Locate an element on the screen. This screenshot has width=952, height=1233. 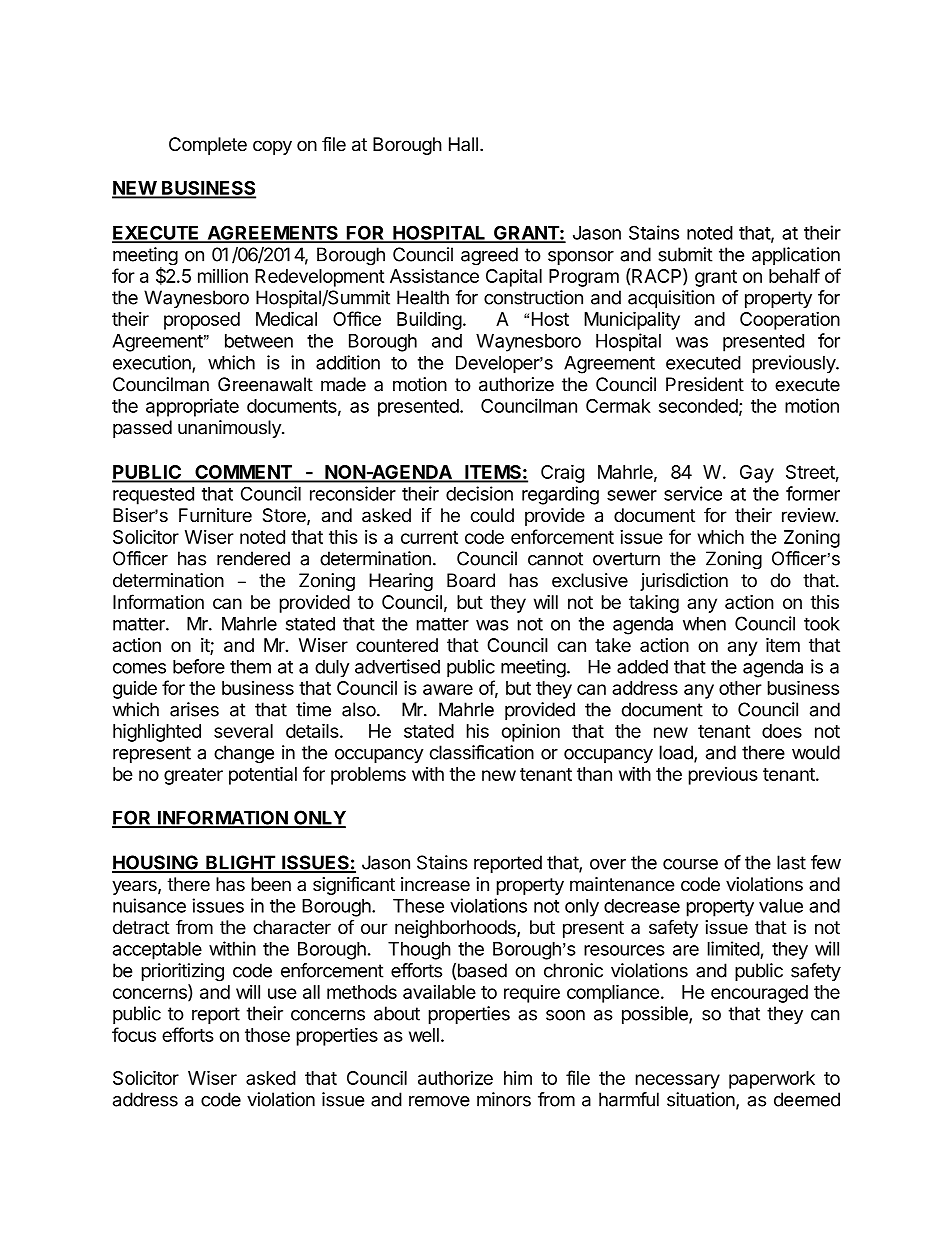
Complete is located at coordinates (208, 146).
